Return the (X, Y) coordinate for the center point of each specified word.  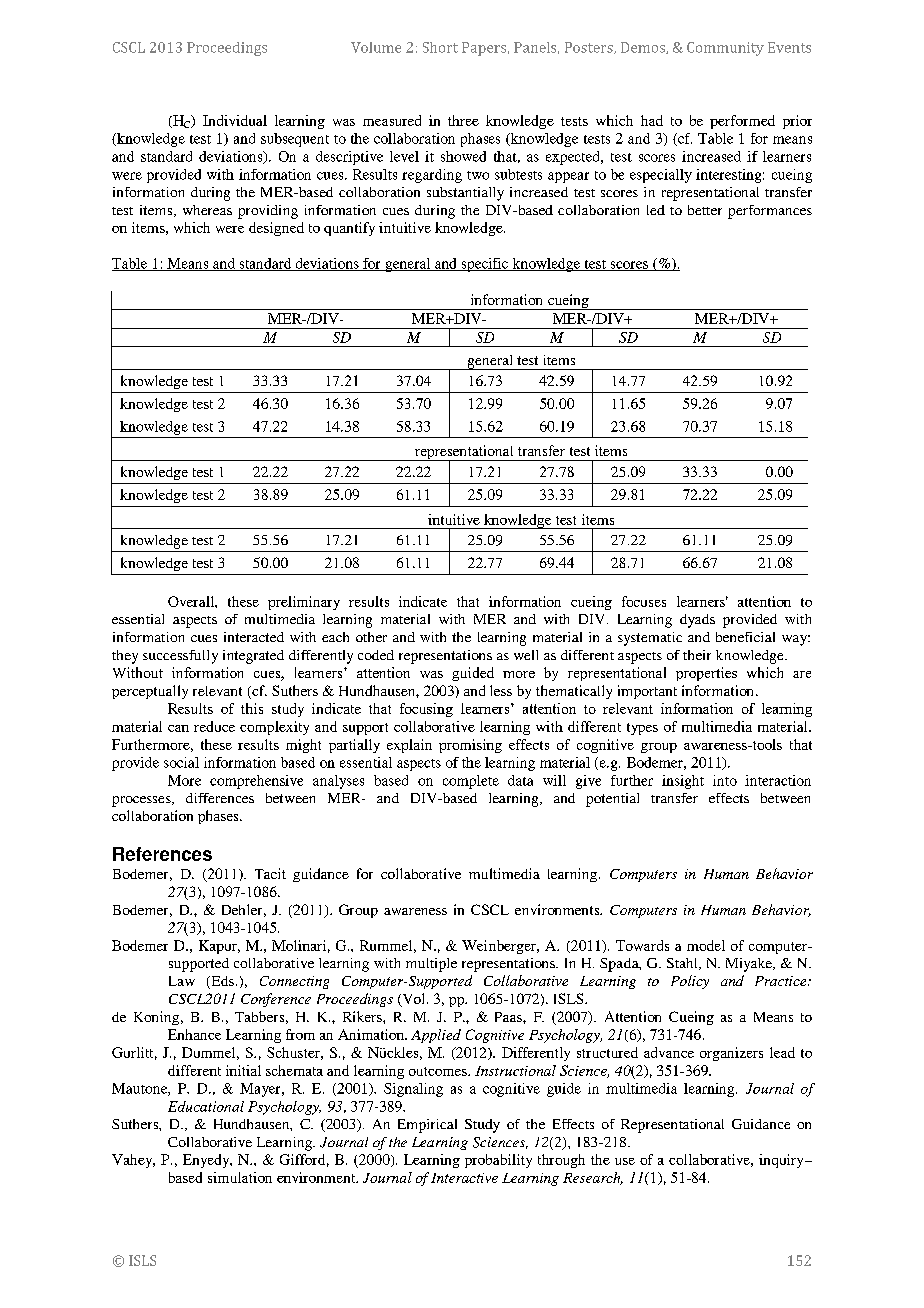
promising (470, 746)
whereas (207, 210)
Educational (206, 1106)
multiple (431, 965)
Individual (235, 120)
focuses (644, 601)
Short (440, 47)
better (705, 210)
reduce (214, 726)
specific (485, 265)
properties (706, 674)
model (706, 945)
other (371, 637)
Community (725, 49)
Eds (221, 982)
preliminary (304, 603)
